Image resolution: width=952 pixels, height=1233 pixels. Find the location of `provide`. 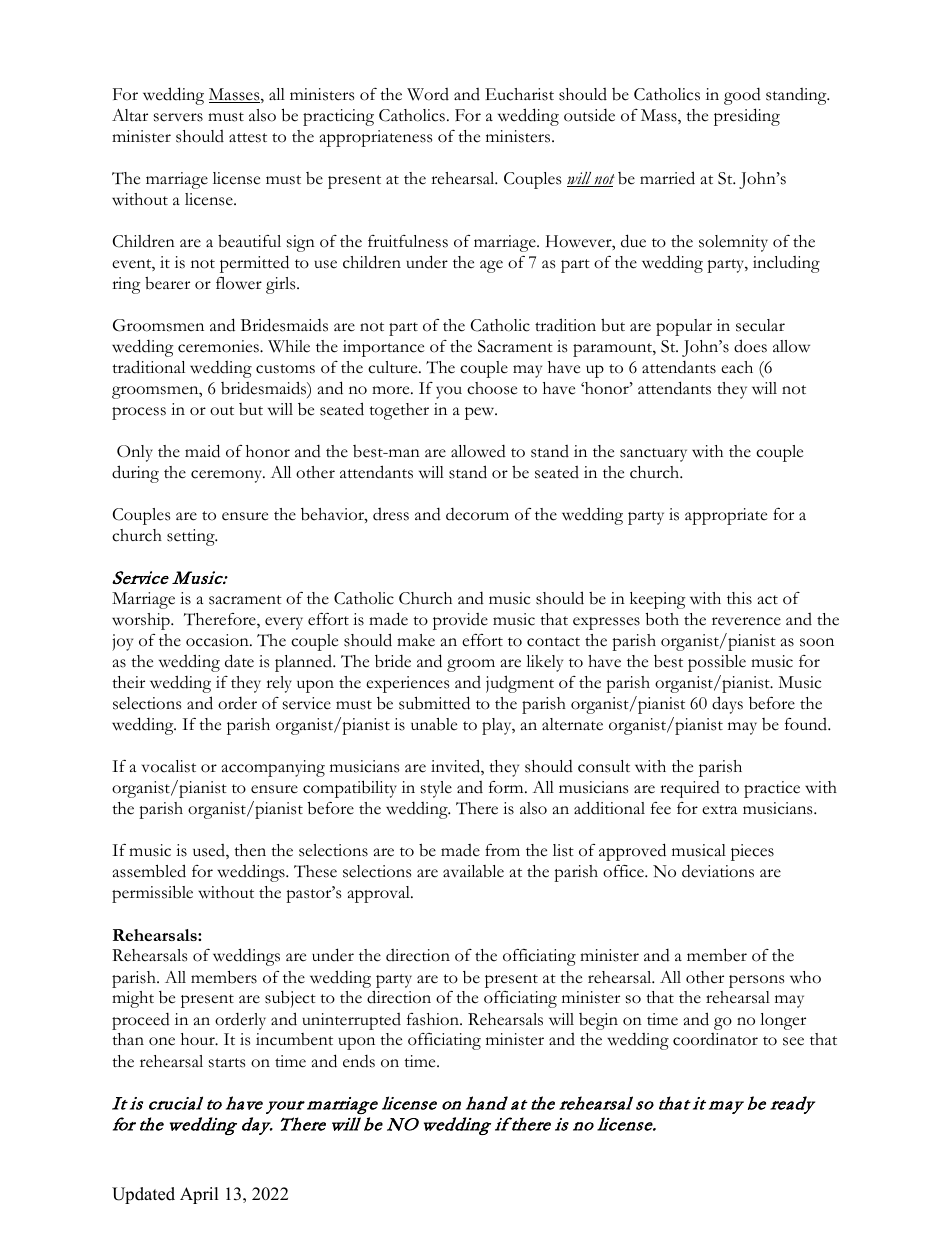

provide is located at coordinates (460, 621).
